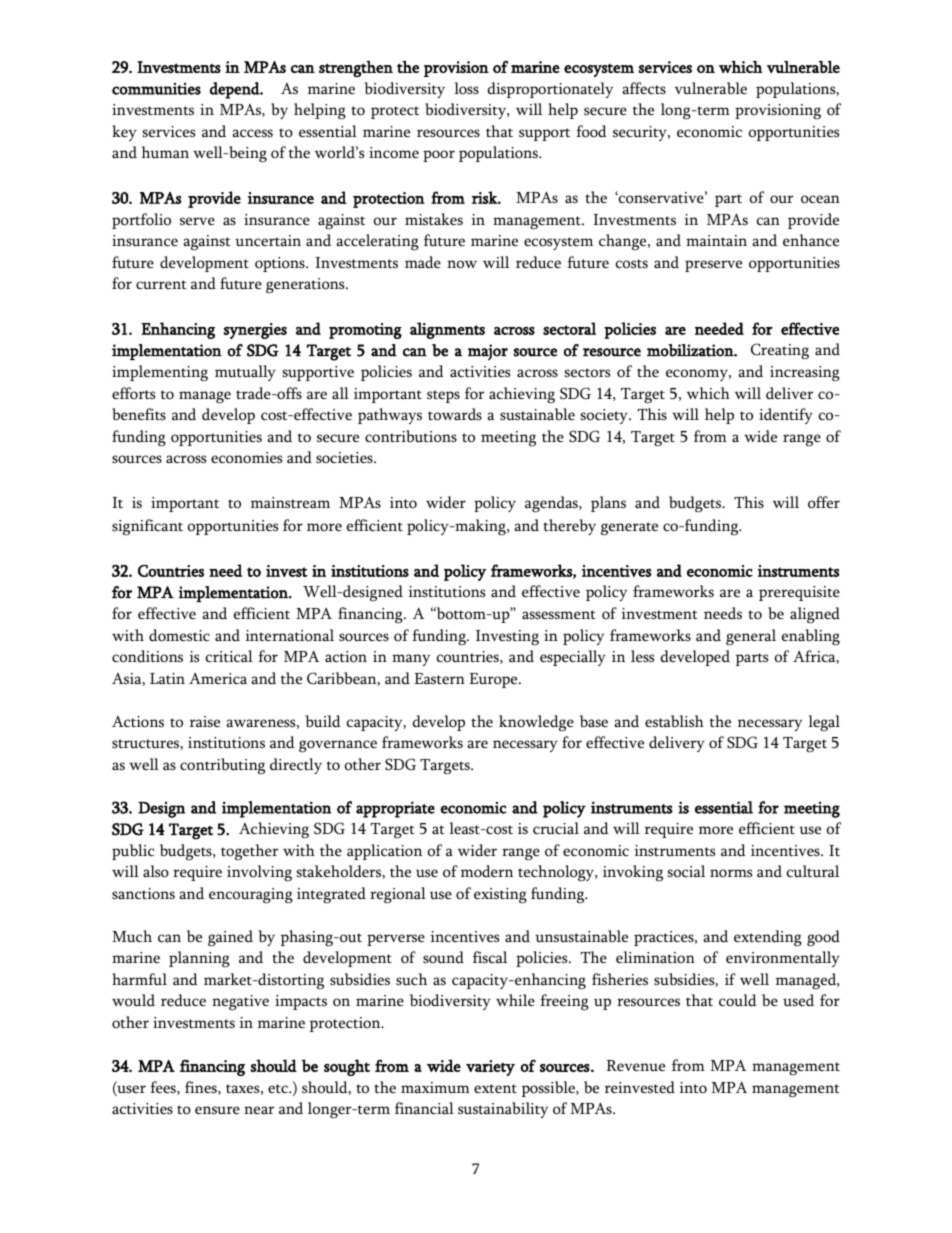  What do you see at coordinates (644, 88) in the screenshot?
I see `affects` at bounding box center [644, 88].
